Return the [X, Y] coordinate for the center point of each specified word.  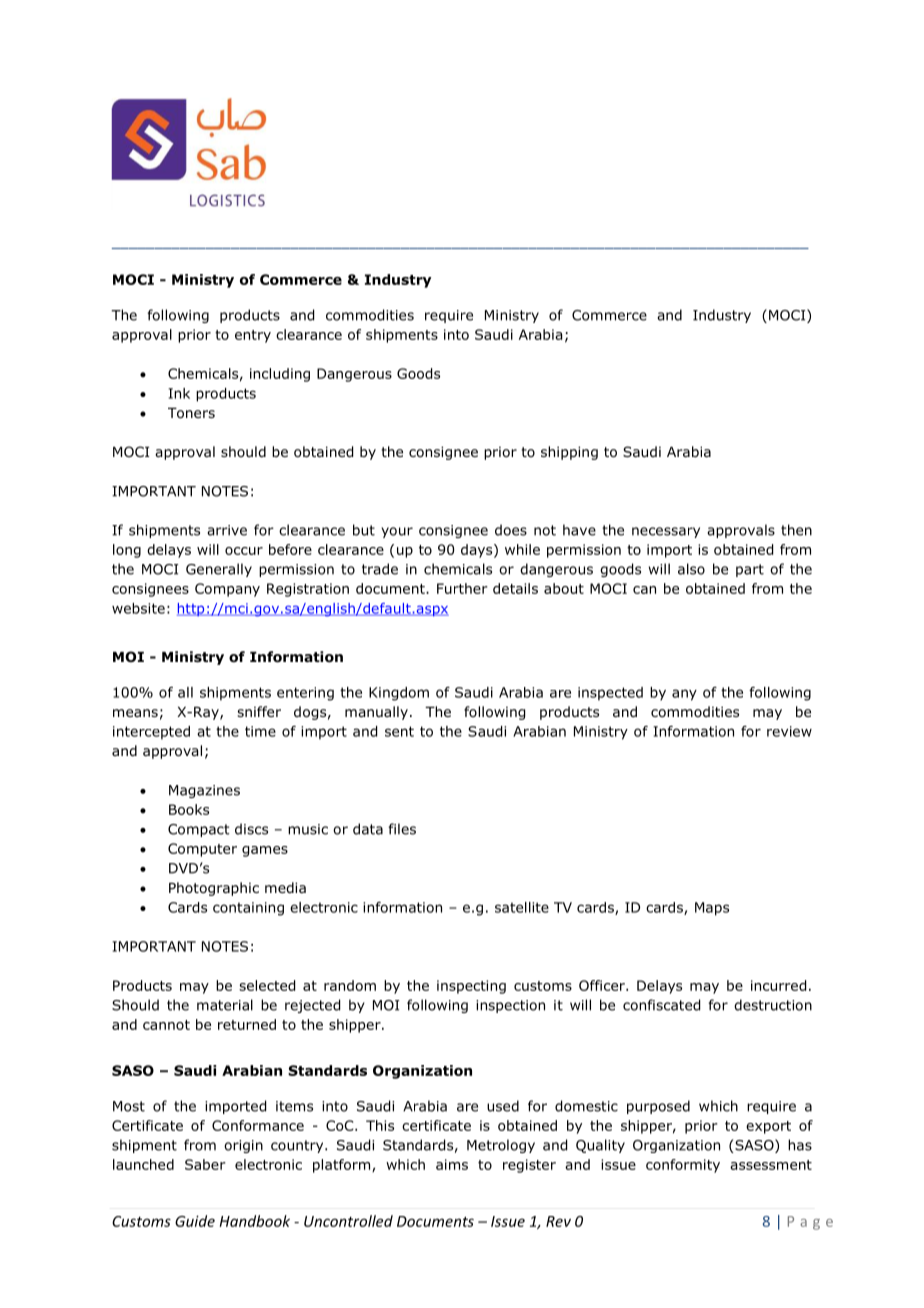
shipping [569, 453]
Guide [195, 1221]
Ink [179, 393]
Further [462, 588]
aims [452, 1164]
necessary [666, 532]
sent [399, 731]
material [225, 1005]
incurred [778, 985]
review [789, 731]
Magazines [204, 791]
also [691, 569]
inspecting [471, 987]
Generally [219, 570]
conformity [683, 1166]
